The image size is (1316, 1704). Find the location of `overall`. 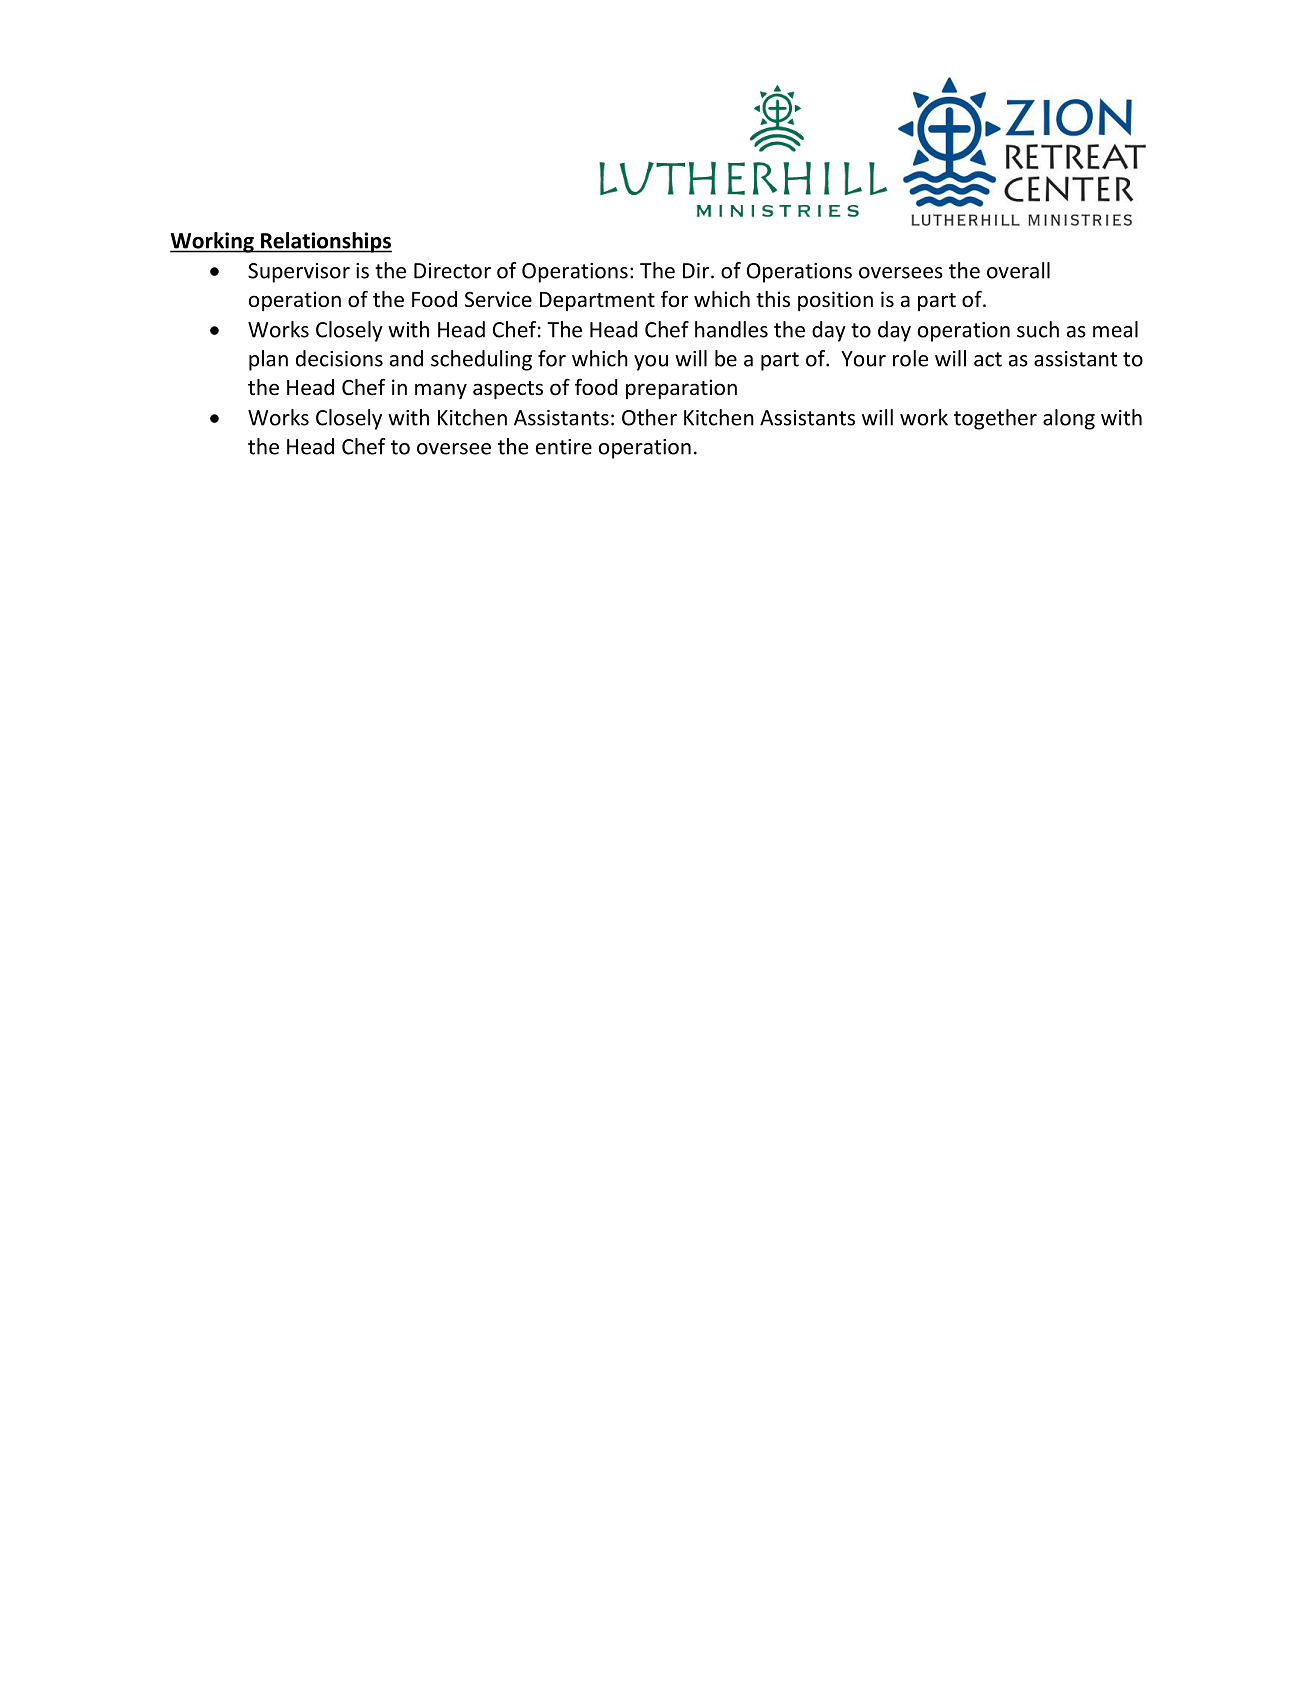

overall is located at coordinates (1018, 270).
